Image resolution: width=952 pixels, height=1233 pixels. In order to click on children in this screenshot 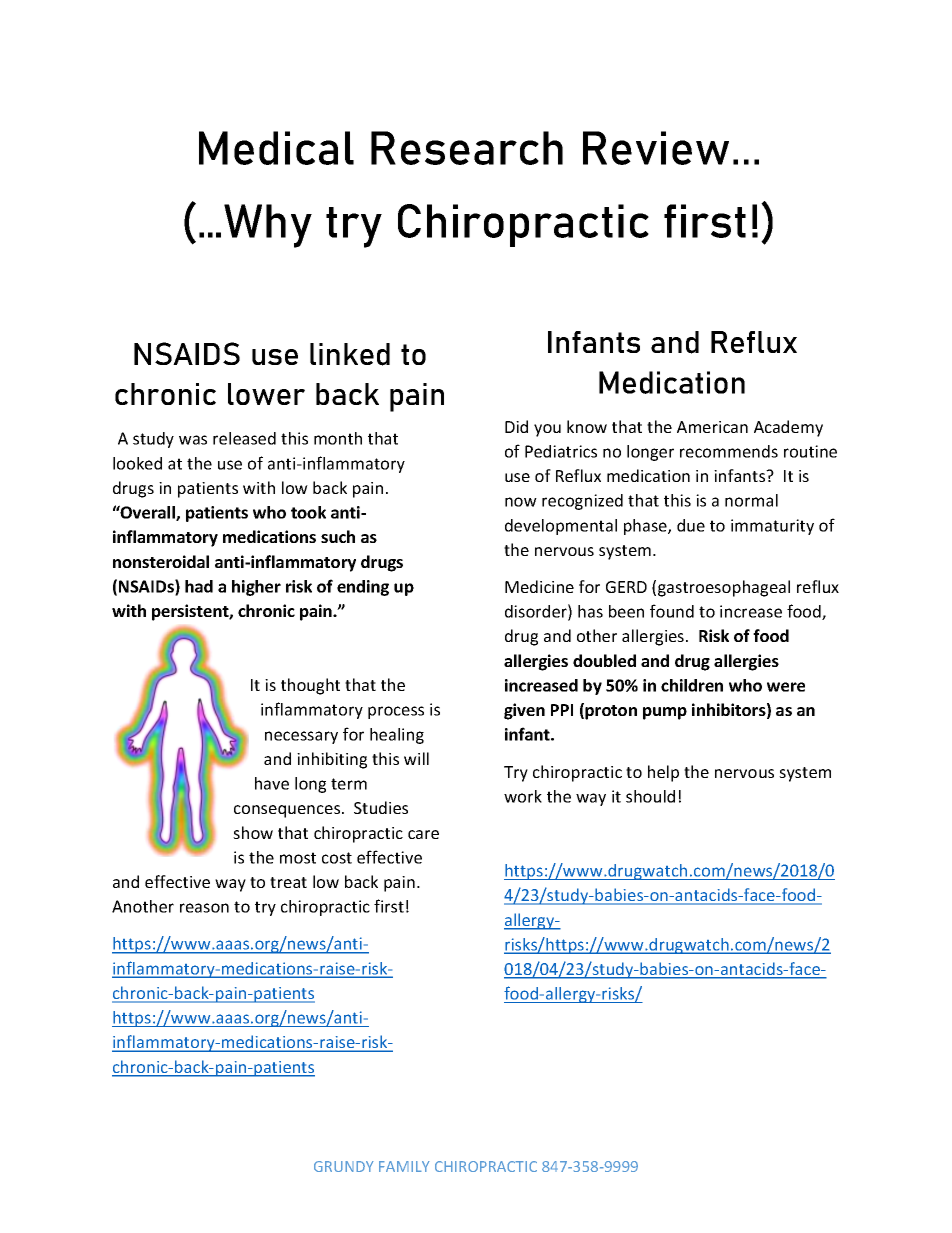, I will do `click(692, 685)`.
